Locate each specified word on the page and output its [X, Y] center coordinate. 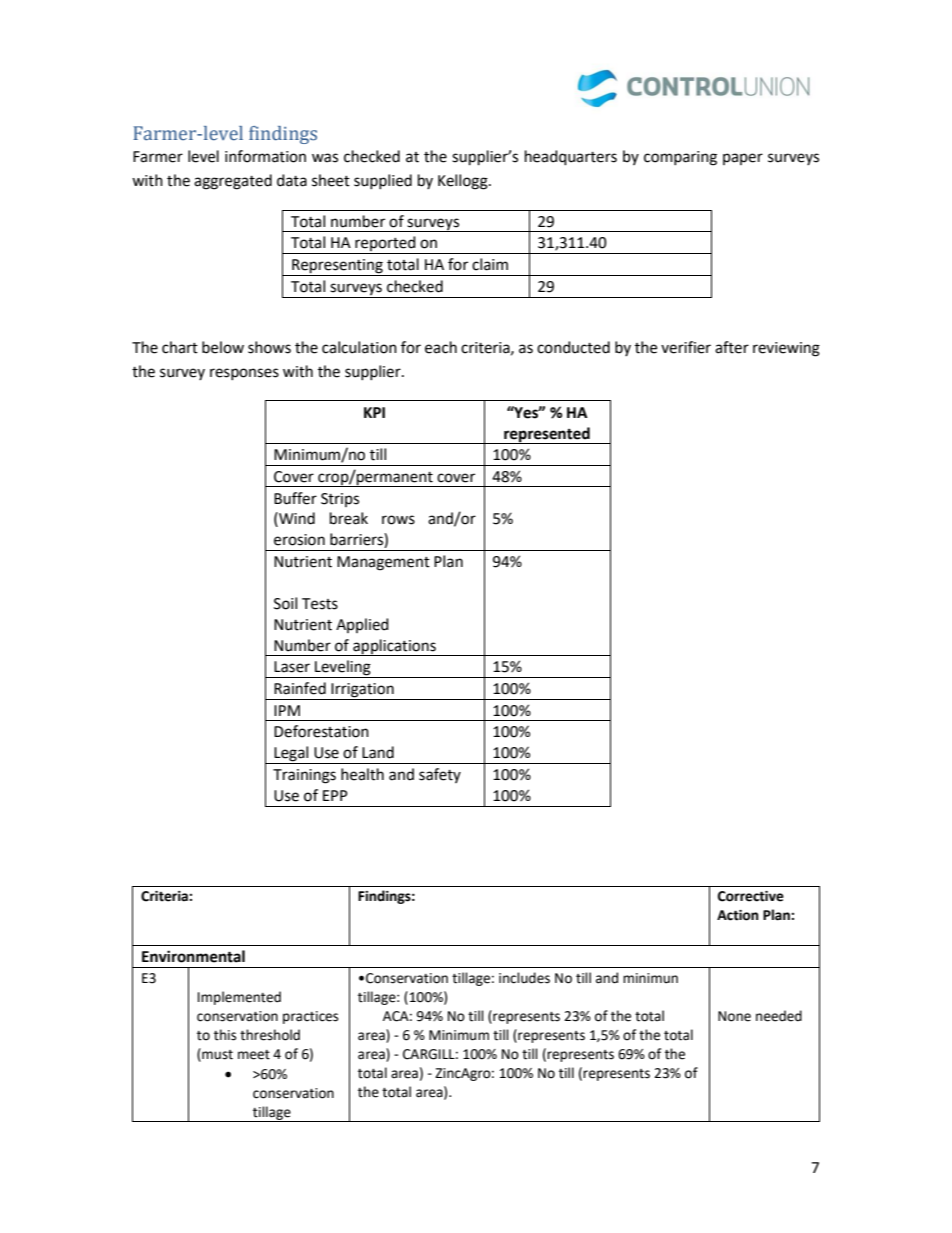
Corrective [751, 896]
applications [394, 647]
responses [244, 374]
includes [524, 978]
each [441, 347]
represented [547, 435]
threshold [270, 1035]
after [732, 347]
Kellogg [464, 182]
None [734, 1016]
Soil [285, 603]
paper [743, 159]
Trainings [304, 776]
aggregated [233, 182]
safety [440, 775]
